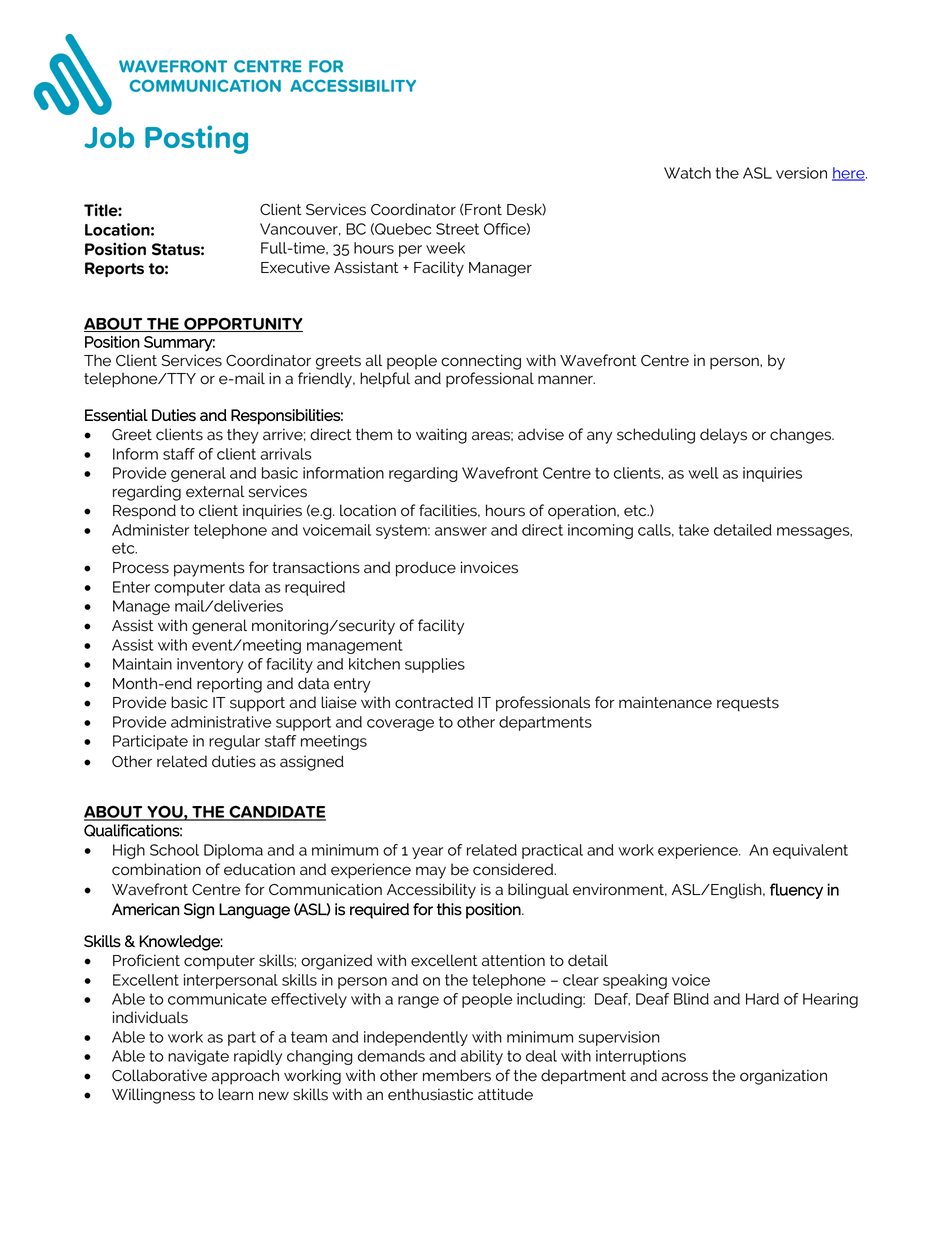 The height and width of the screenshot is (1233, 952). I want to click on they, so click(243, 436).
